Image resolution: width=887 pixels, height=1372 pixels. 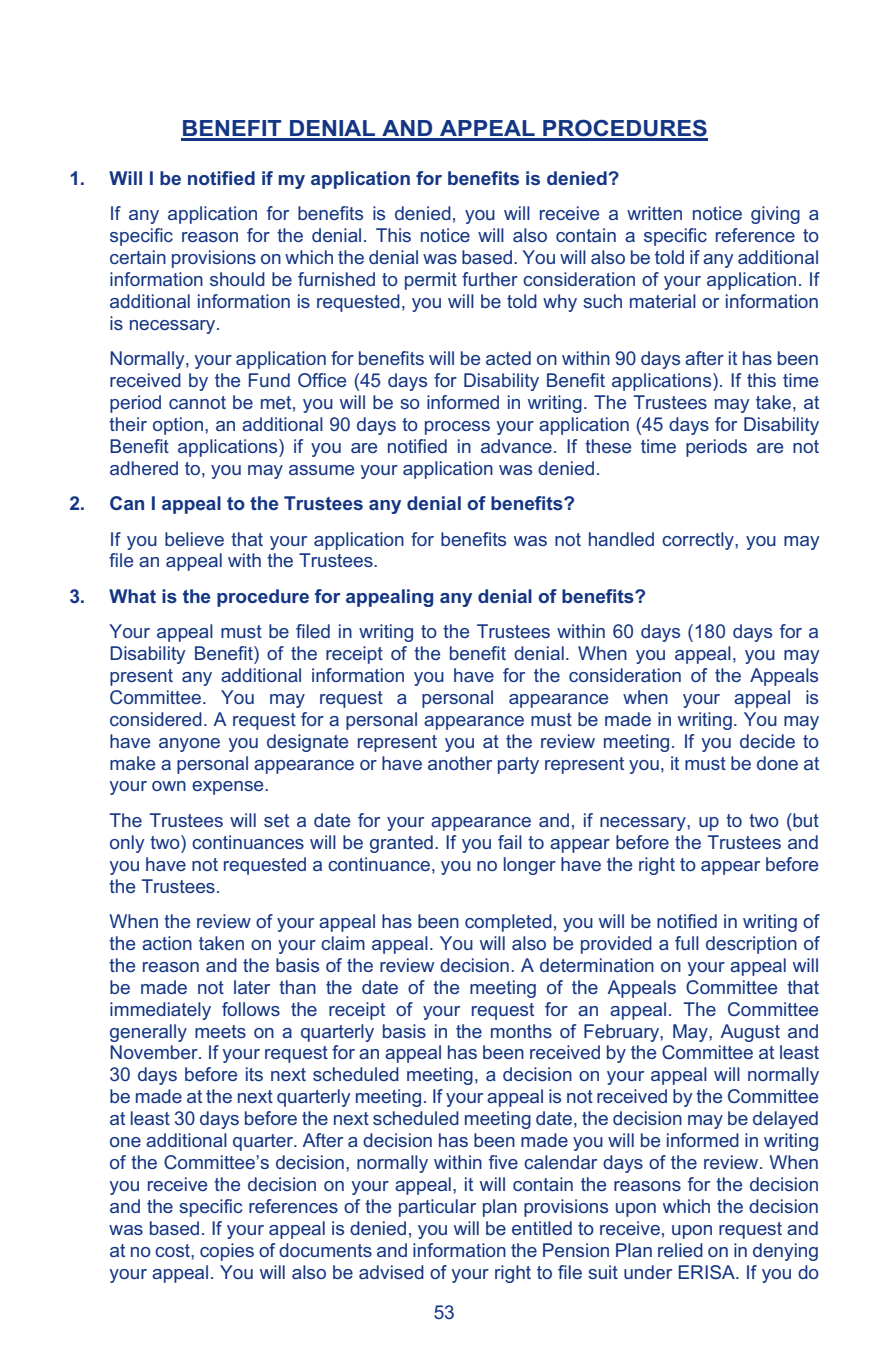 What do you see at coordinates (437, 1208) in the document?
I see `particular` at bounding box center [437, 1208].
